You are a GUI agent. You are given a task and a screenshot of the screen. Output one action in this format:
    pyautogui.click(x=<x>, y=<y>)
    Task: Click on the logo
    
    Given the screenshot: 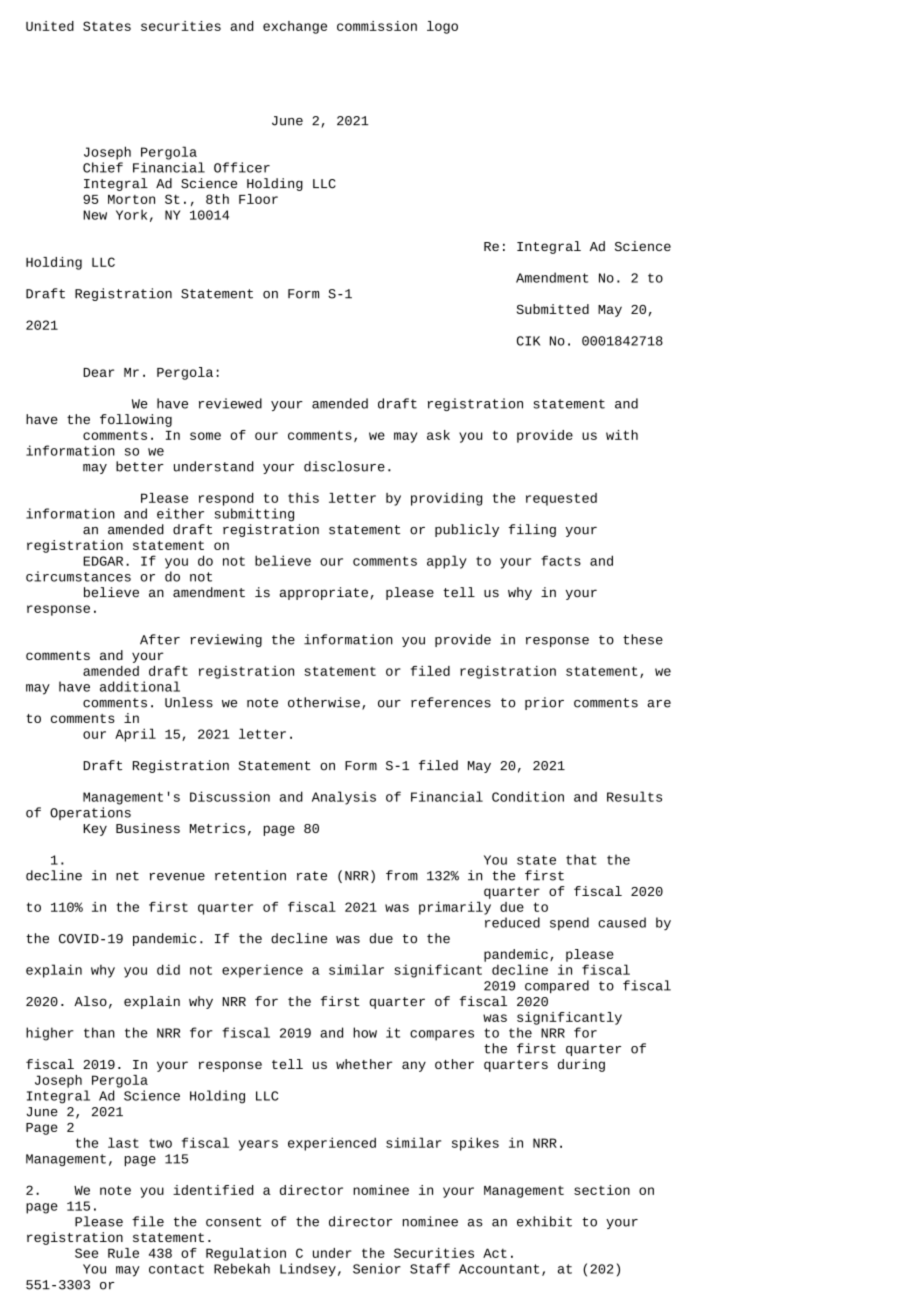 What is the action you would take?
    pyautogui.click(x=442, y=27)
